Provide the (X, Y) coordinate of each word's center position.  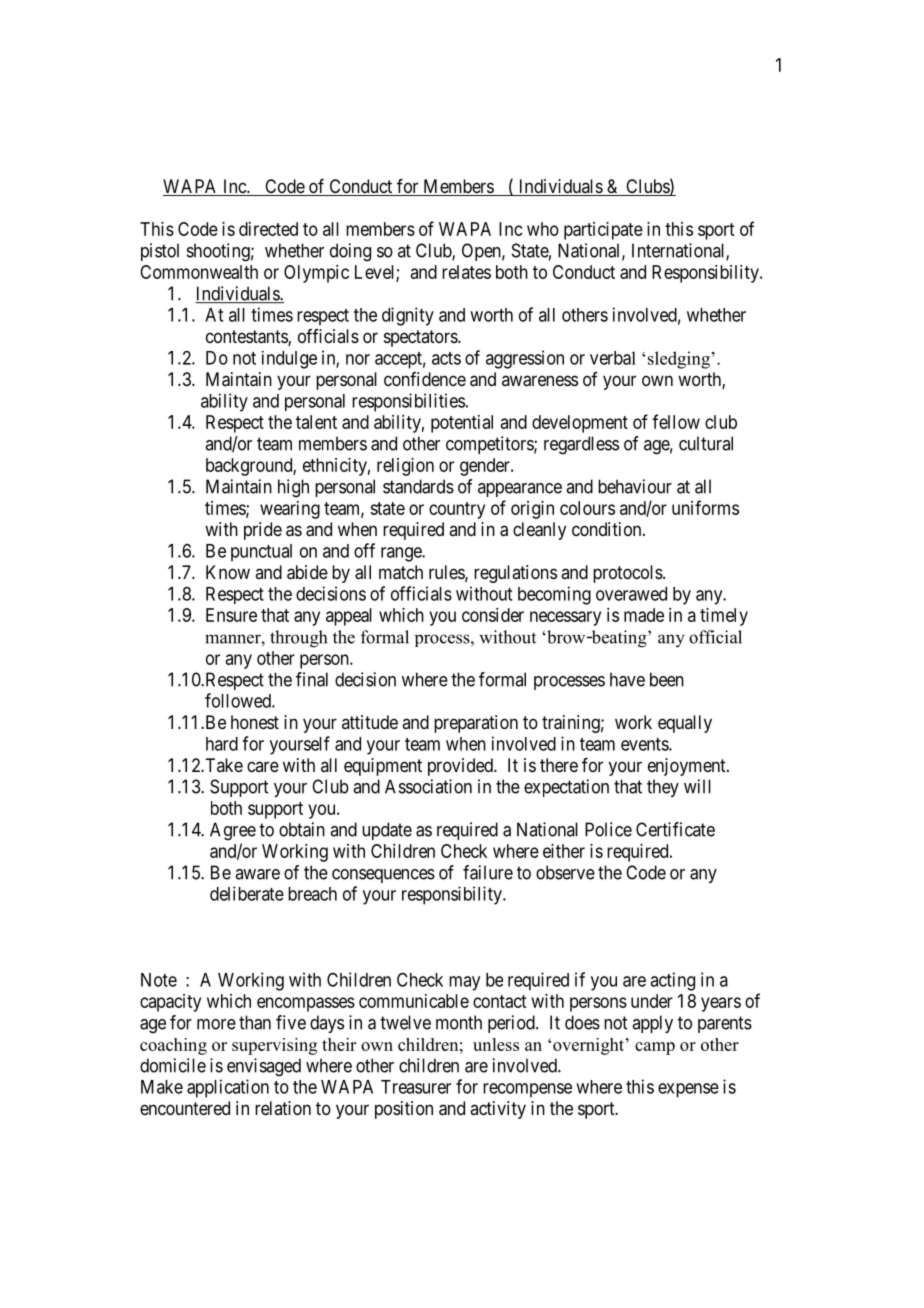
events (645, 744)
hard (222, 744)
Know (228, 572)
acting (672, 981)
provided (461, 767)
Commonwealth (199, 272)
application (228, 1088)
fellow (676, 421)
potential (462, 424)
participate (603, 231)
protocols (628, 574)
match (401, 572)
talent (316, 422)
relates (466, 272)
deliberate (247, 893)
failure (488, 872)
